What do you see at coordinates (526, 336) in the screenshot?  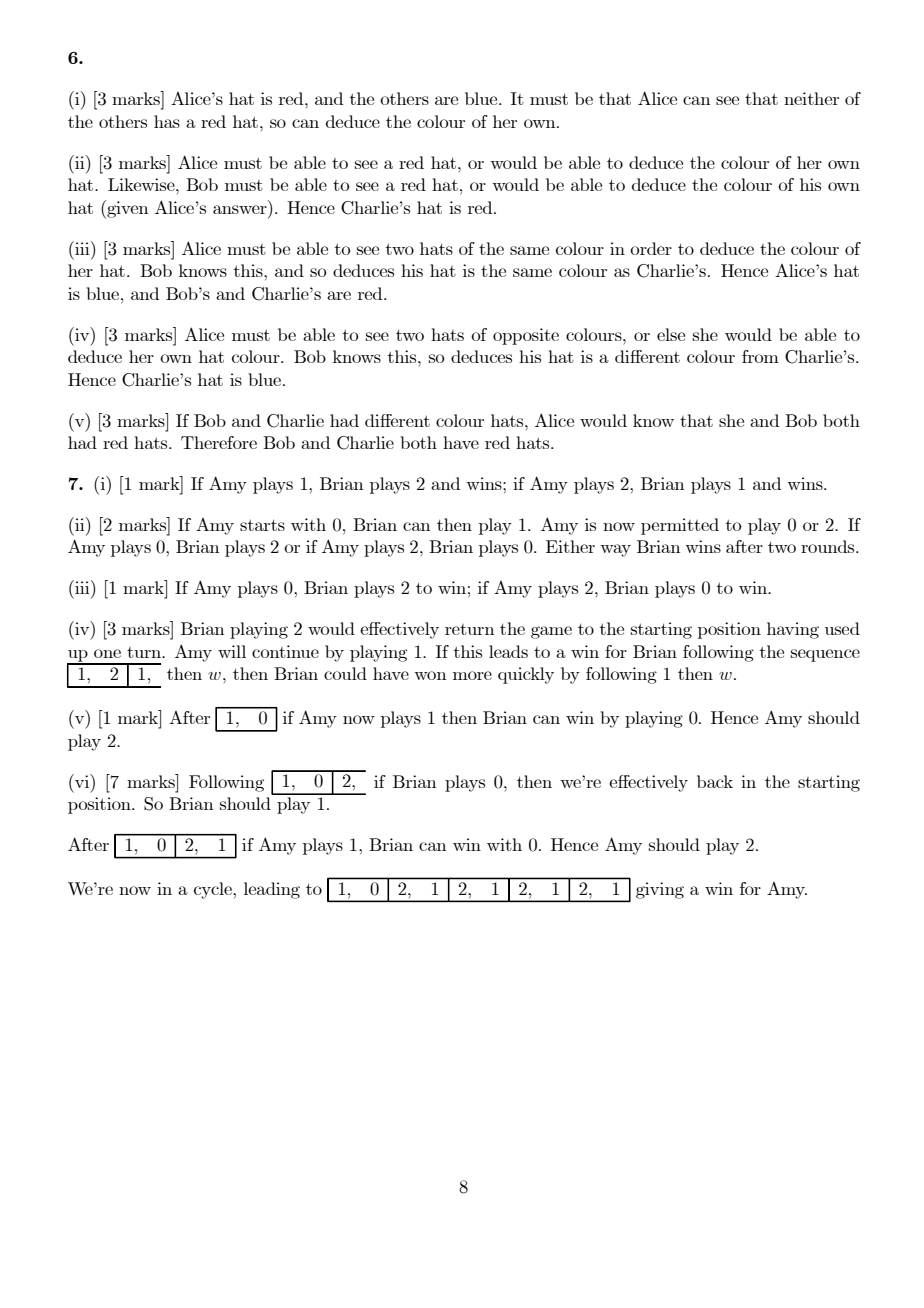 I see `opposite` at bounding box center [526, 336].
